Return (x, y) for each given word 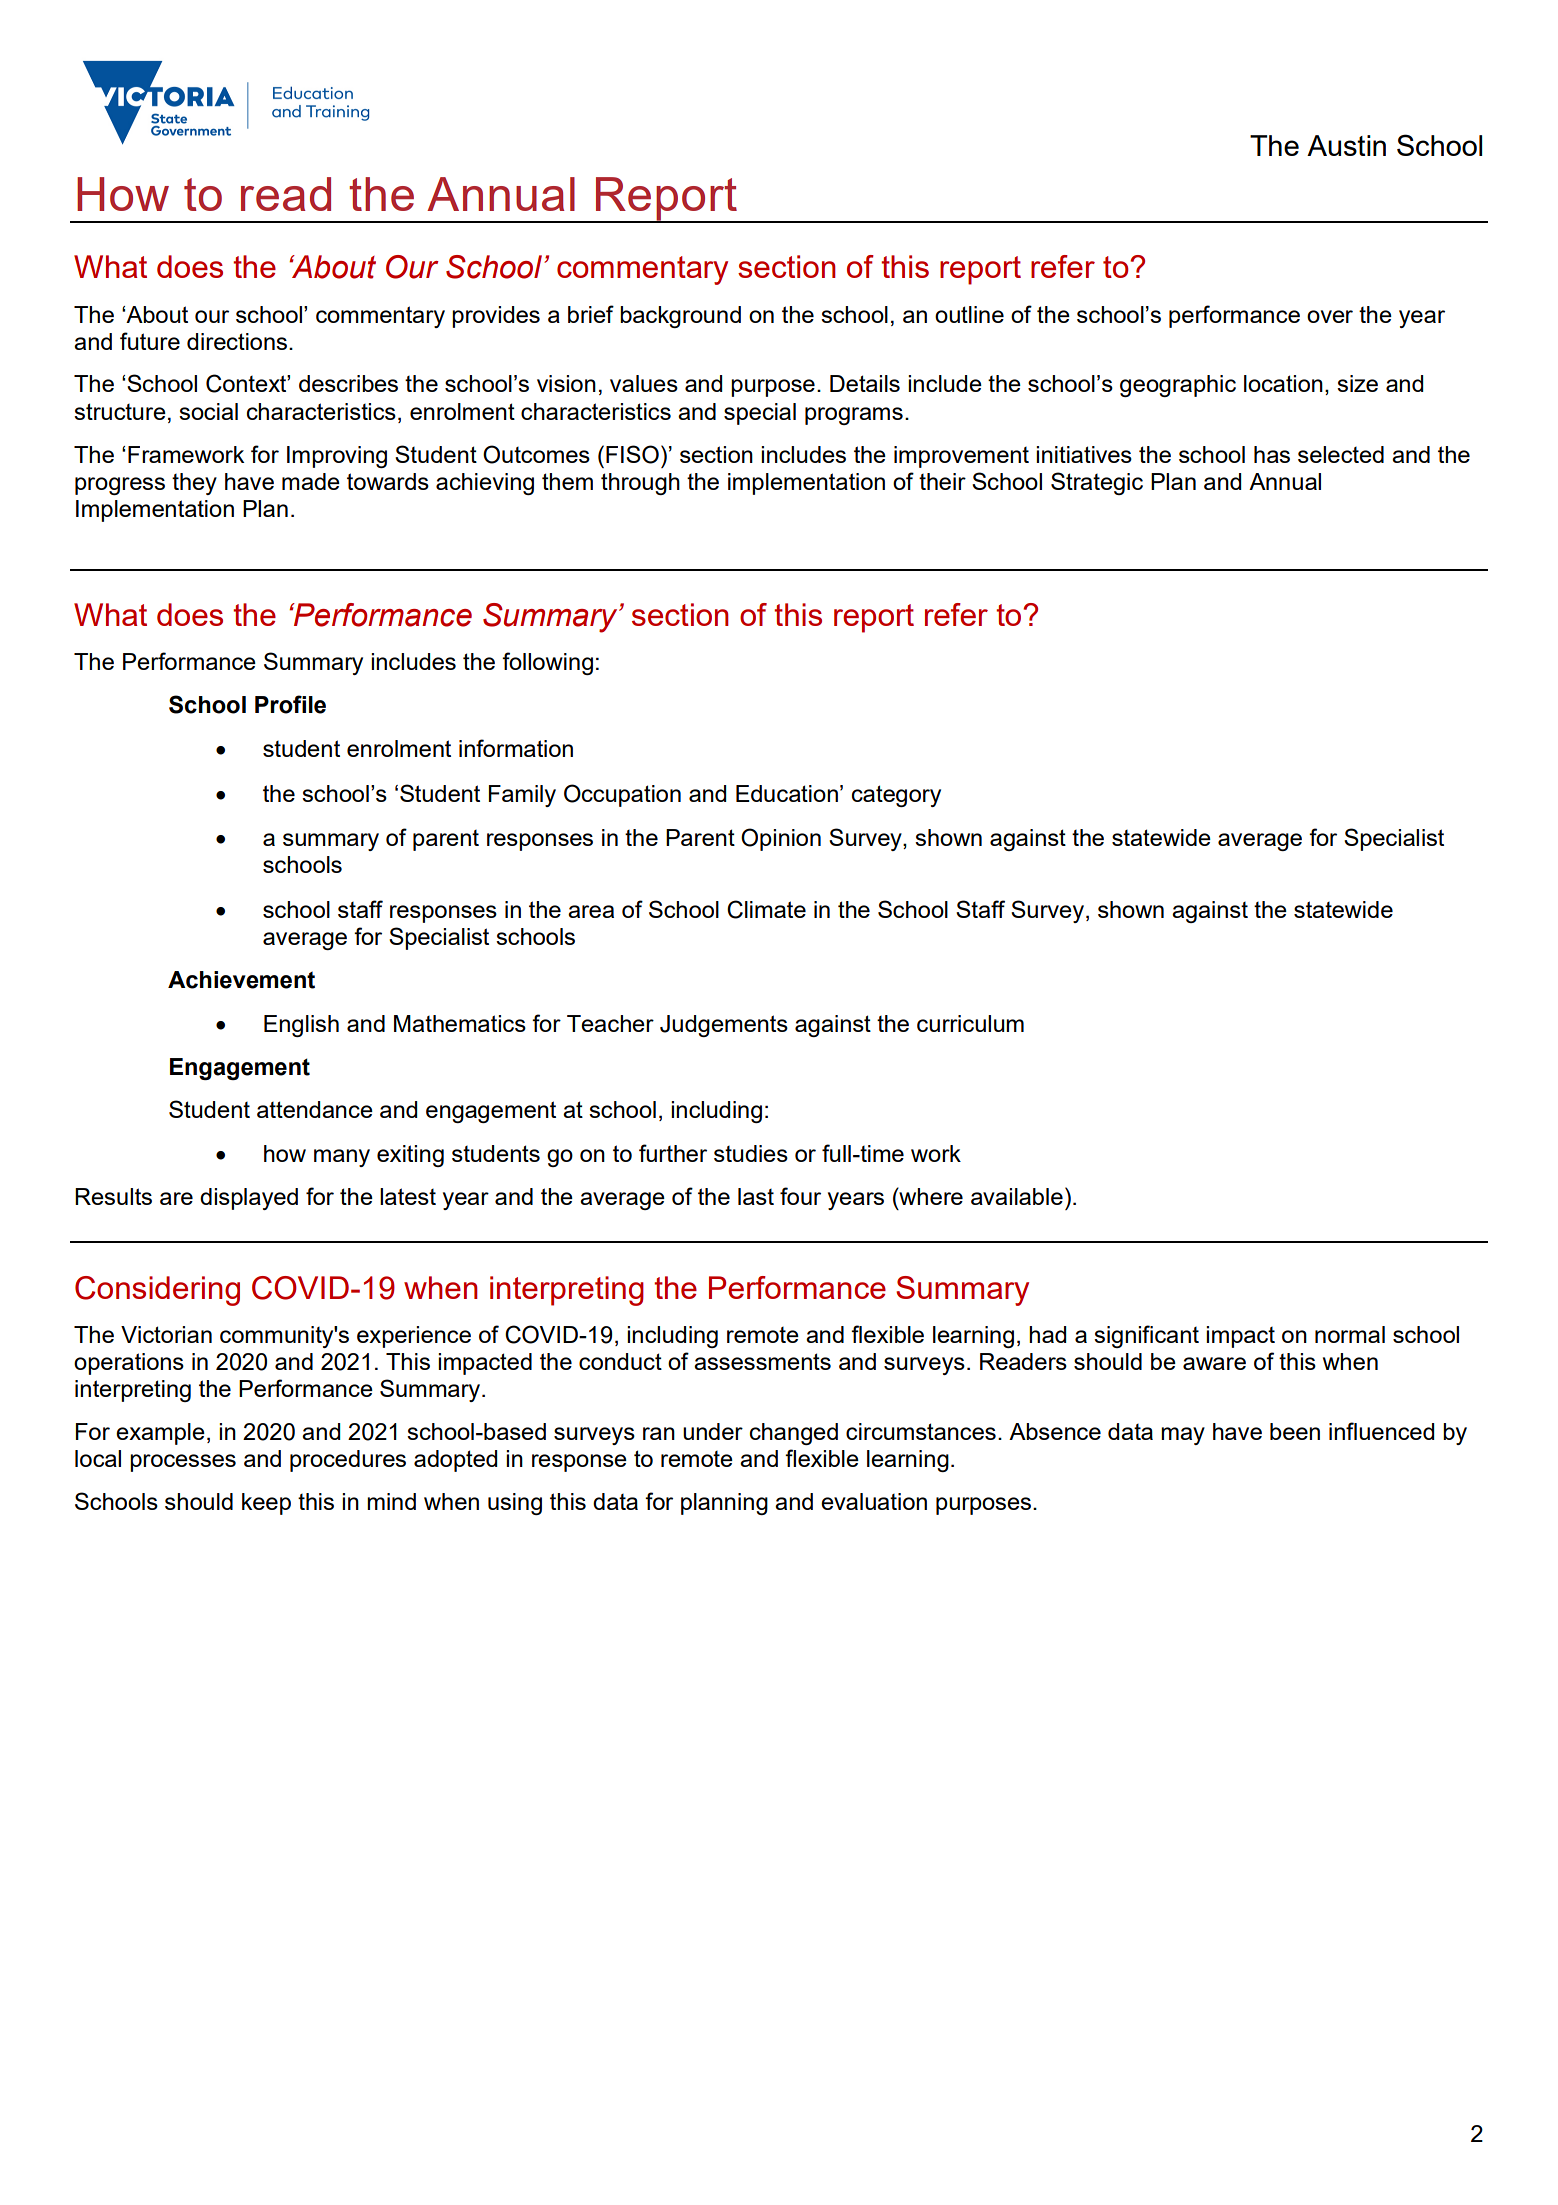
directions (238, 341)
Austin (1346, 145)
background (680, 317)
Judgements (724, 1026)
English (301, 1026)
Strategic (1097, 483)
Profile (290, 704)
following (547, 663)
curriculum (970, 1023)
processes (183, 1463)
